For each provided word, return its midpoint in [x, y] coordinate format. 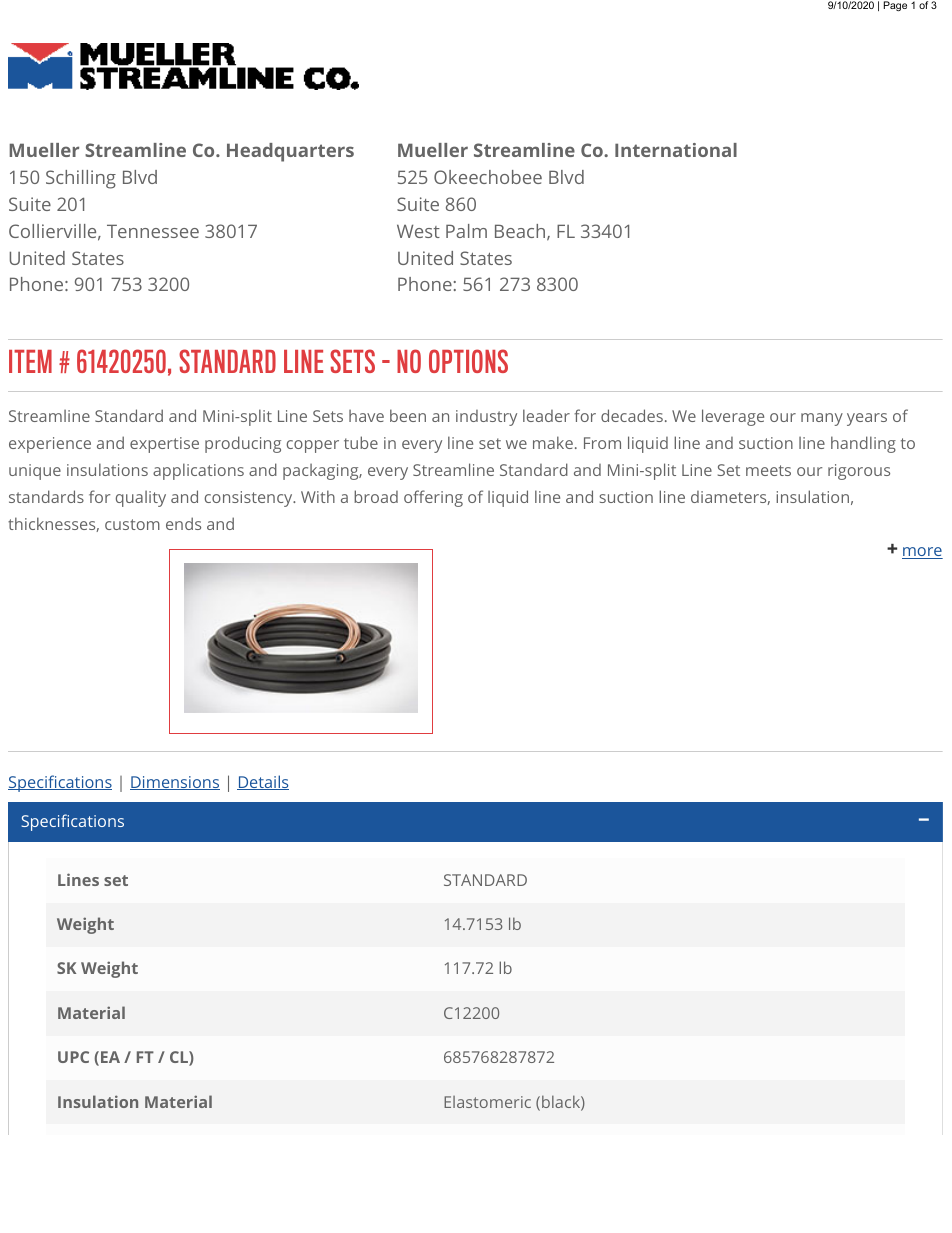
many [822, 419]
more [922, 553]
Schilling [81, 179]
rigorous [859, 472]
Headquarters [290, 152]
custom [132, 524]
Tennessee [153, 231]
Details [263, 782]
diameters [729, 498]
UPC [73, 1057]
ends [183, 523]
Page [895, 6]
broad [376, 496]
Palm [466, 231]
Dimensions [175, 783]
